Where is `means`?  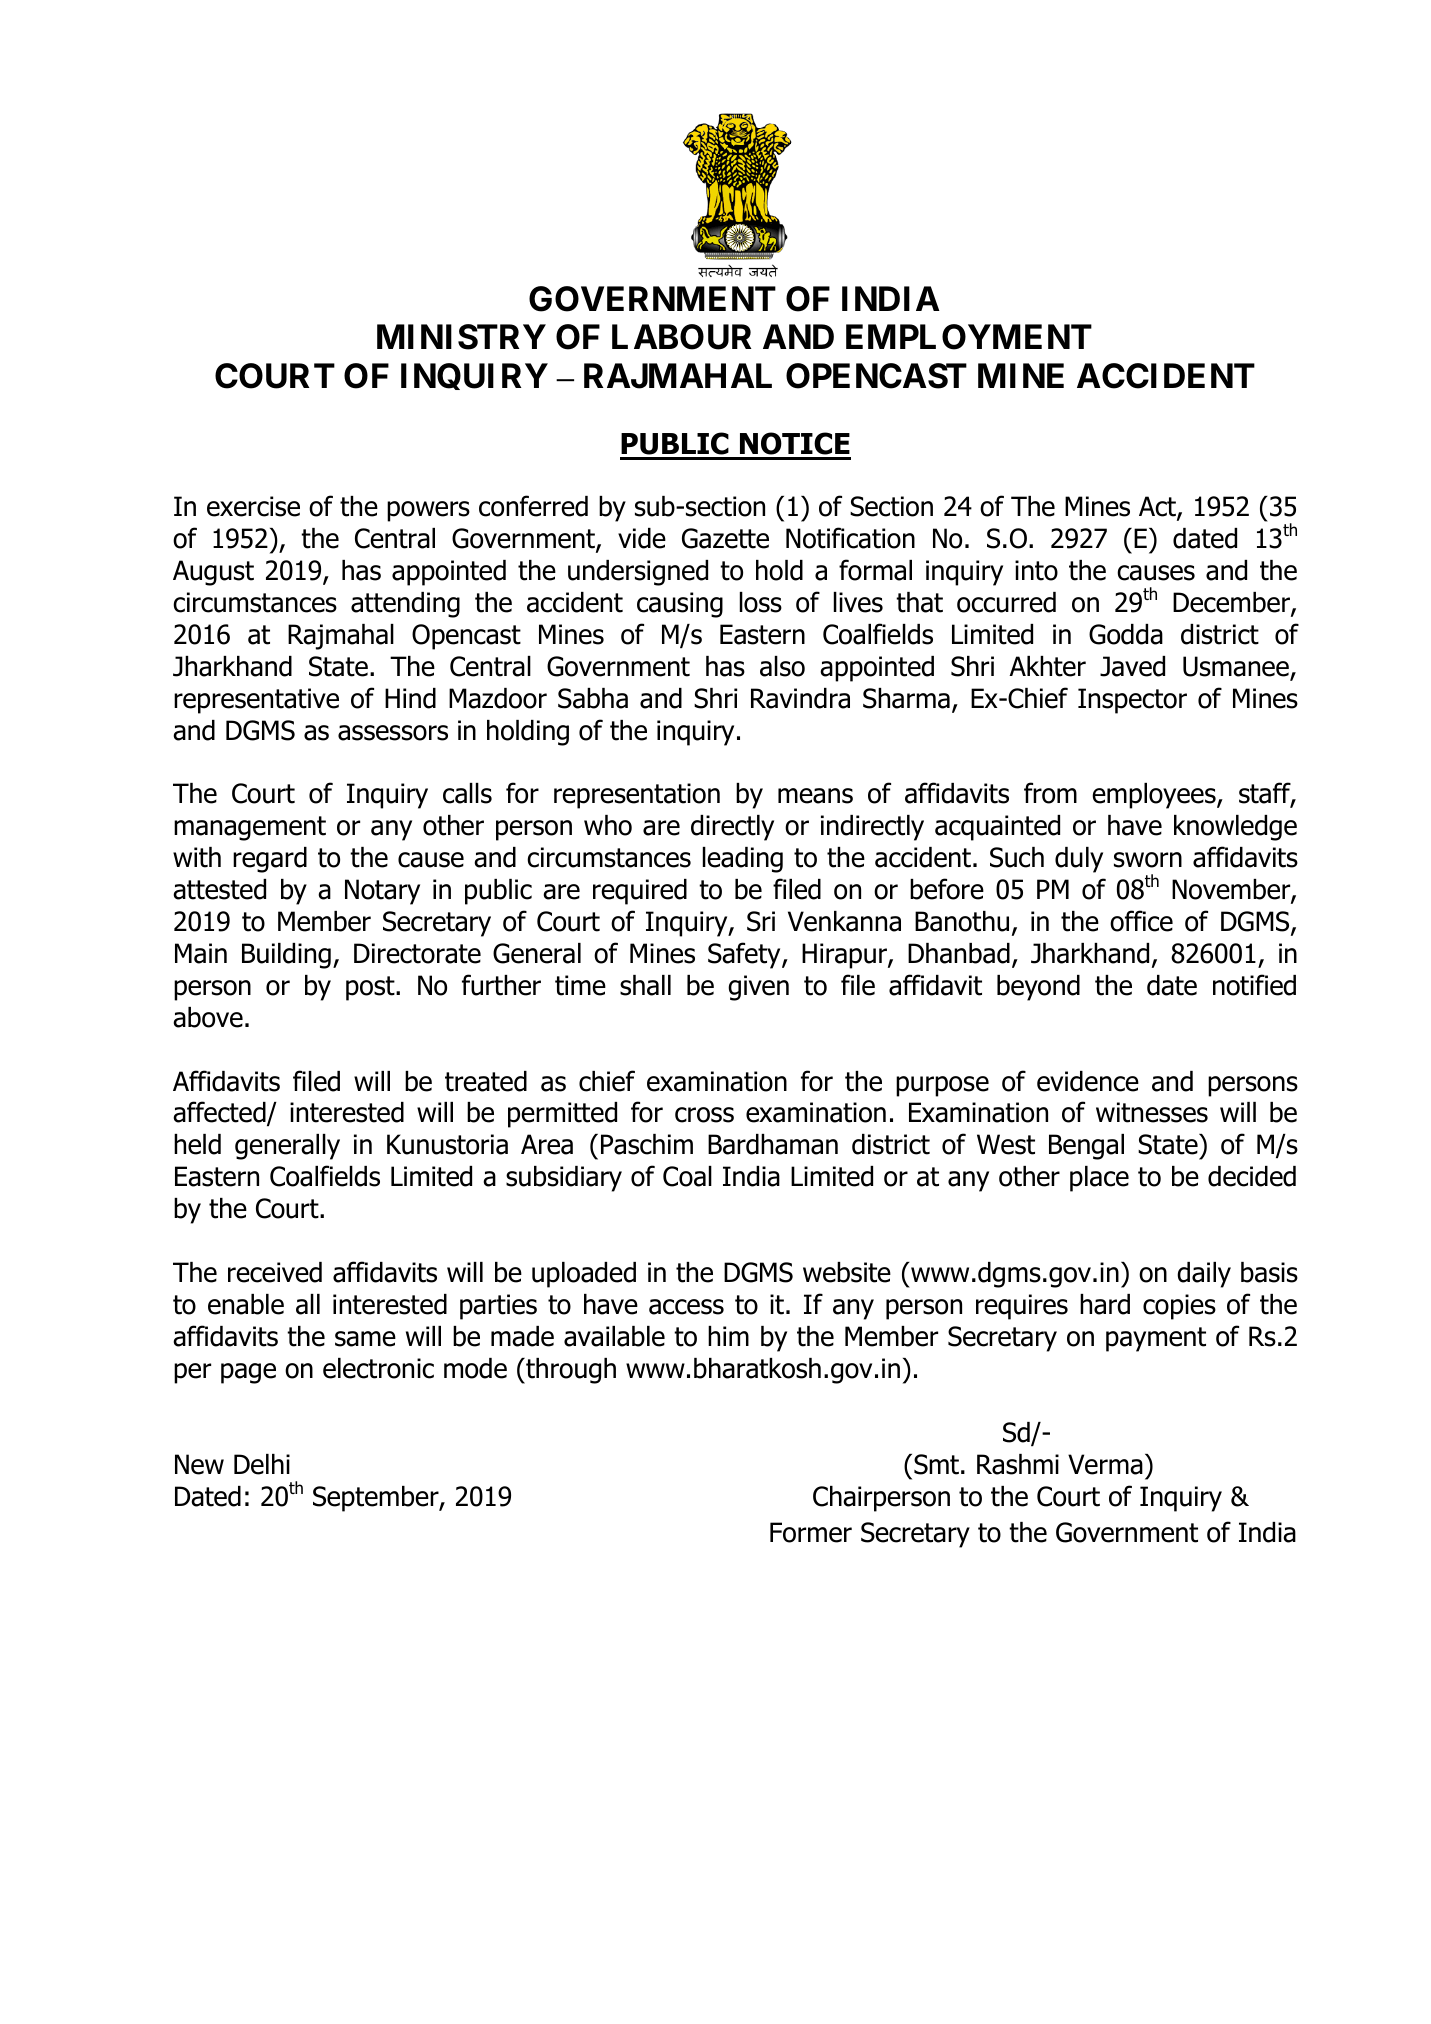 means is located at coordinates (815, 796).
